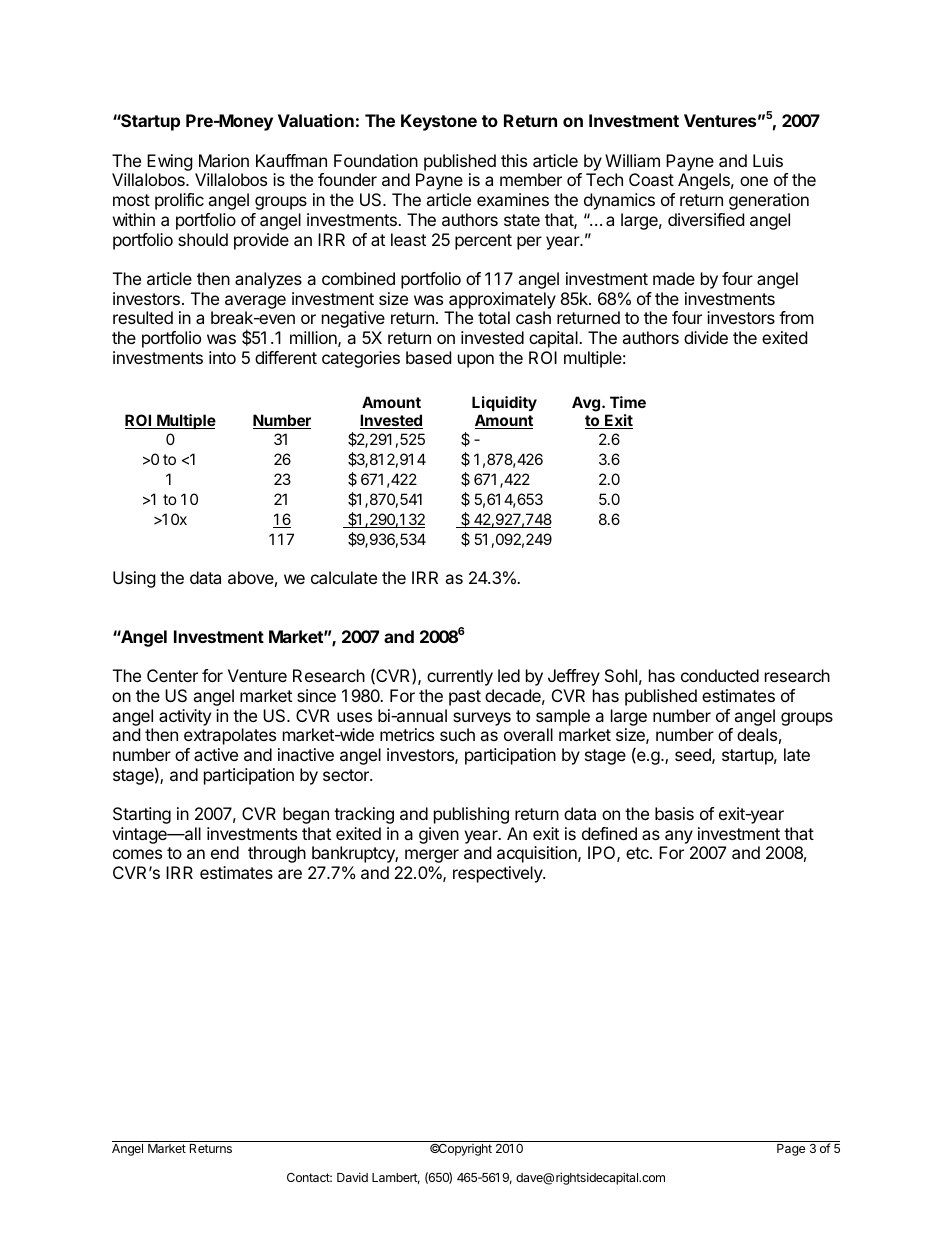  I want to click on publishing, so click(471, 815).
